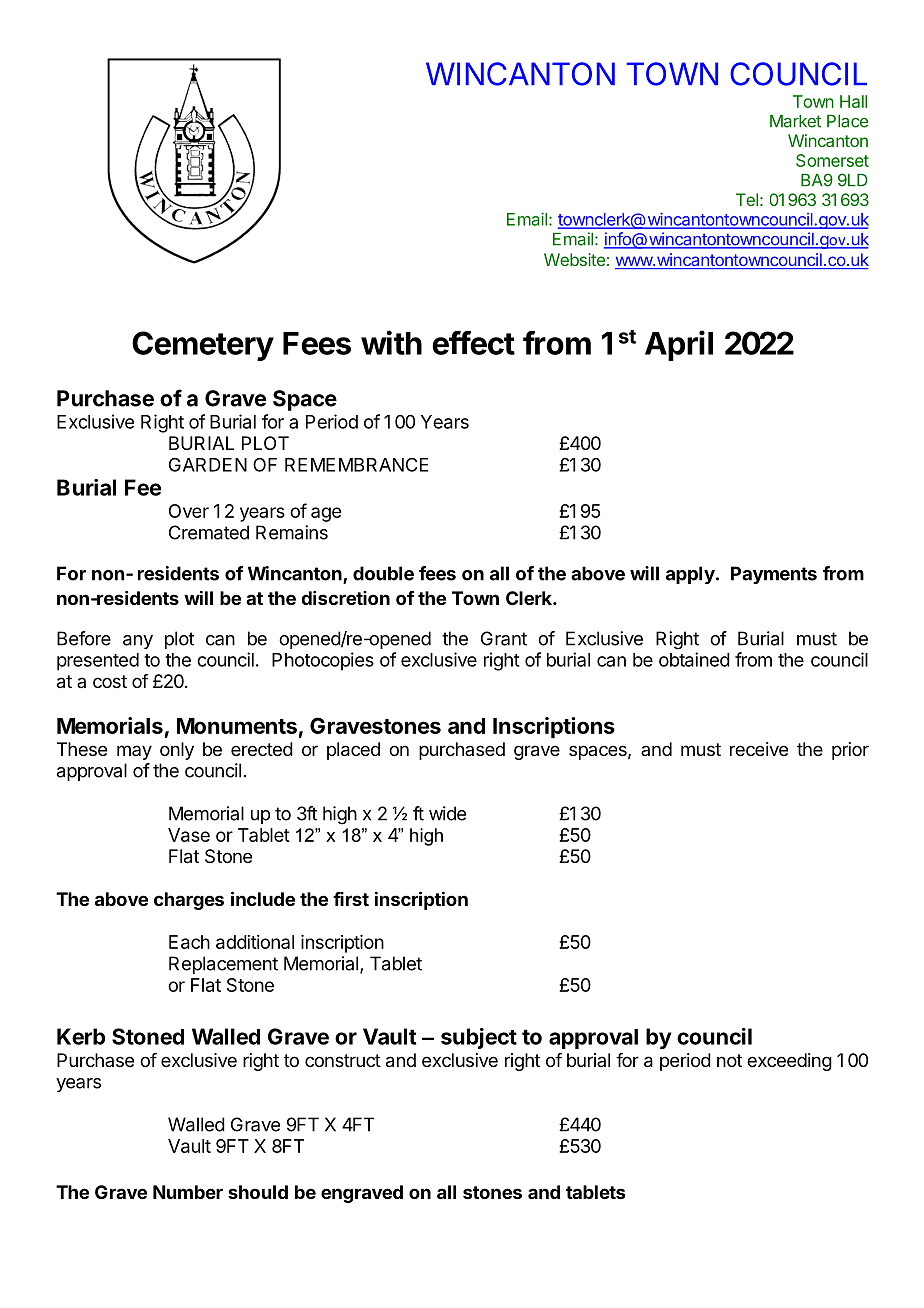 The width and height of the document is (924, 1308). I want to click on Market, so click(795, 121).
